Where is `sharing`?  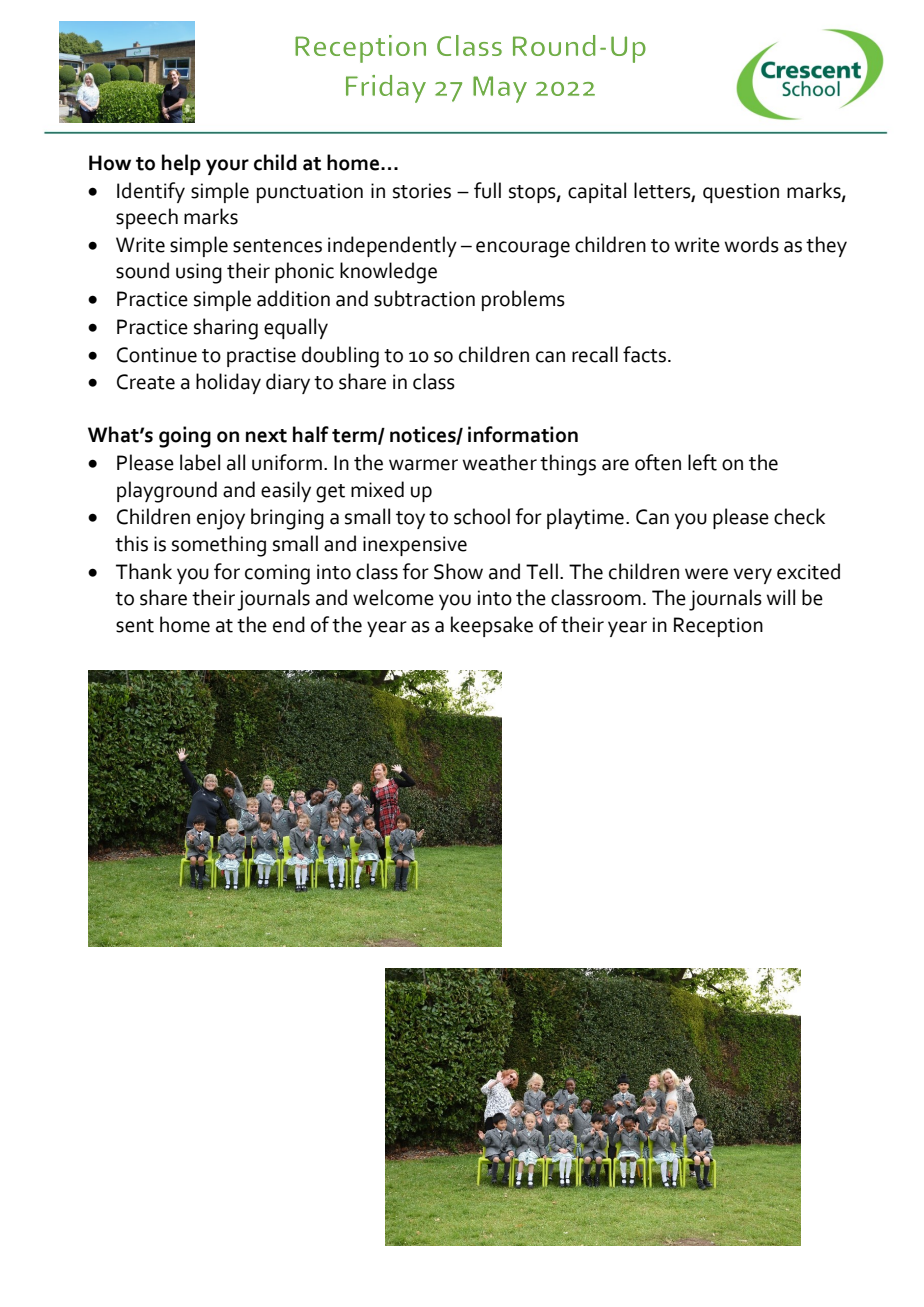
sharing is located at coordinates (226, 329).
